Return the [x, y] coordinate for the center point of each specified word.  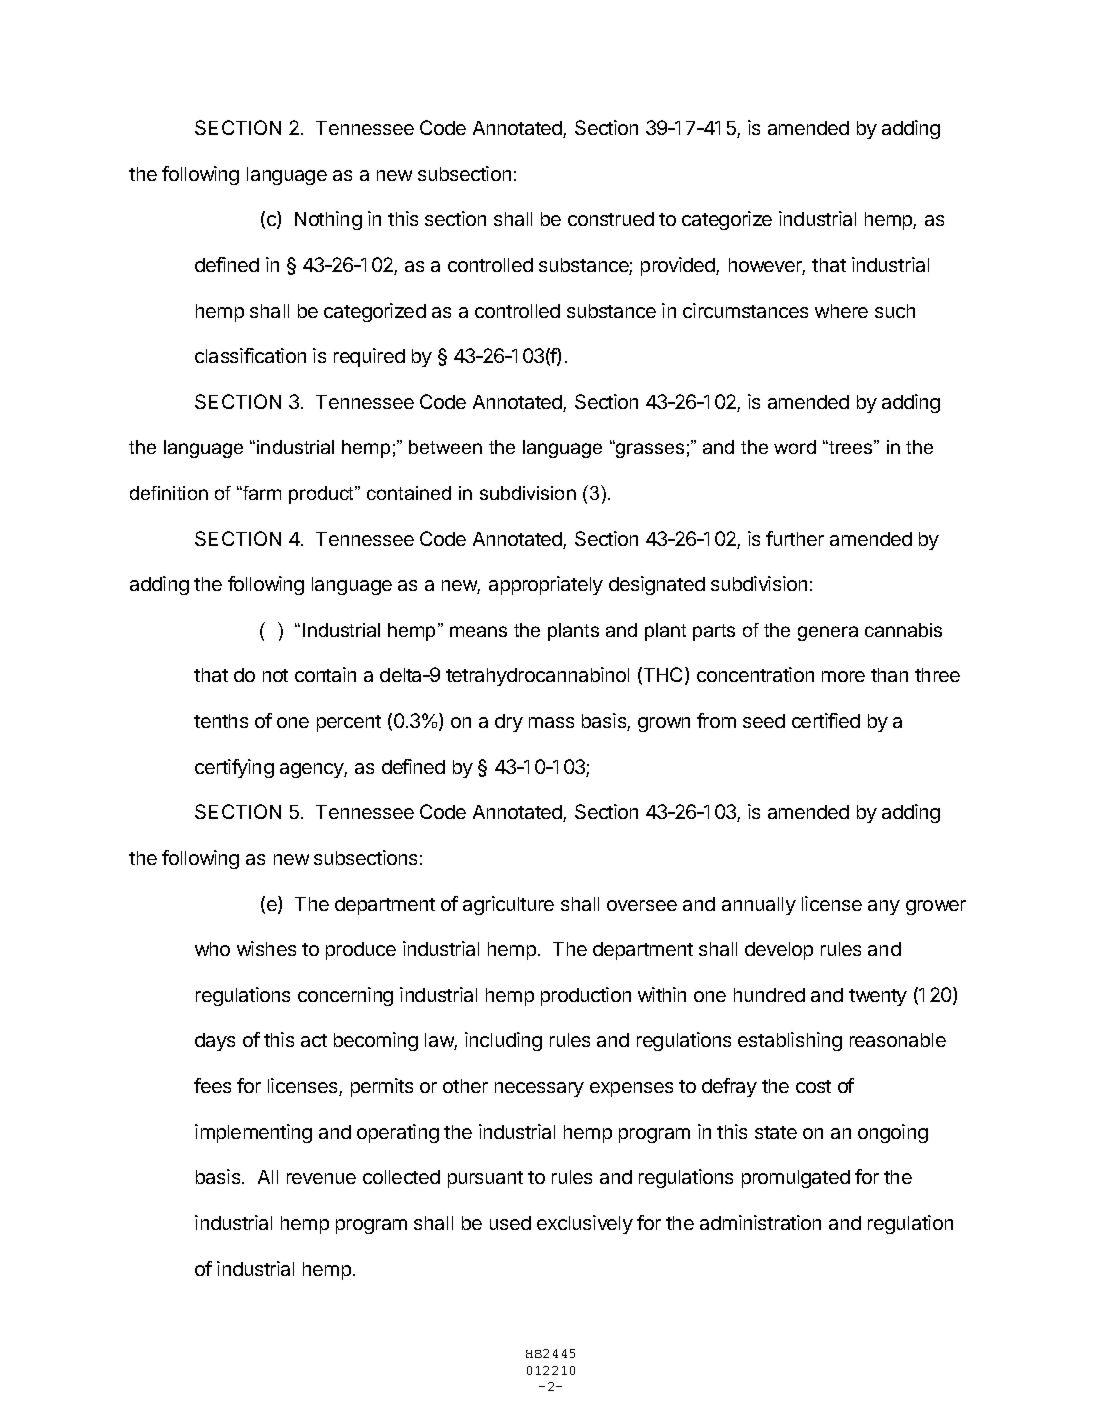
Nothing [328, 220]
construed [611, 219]
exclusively [585, 1224]
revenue [321, 1178]
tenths [221, 721]
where [841, 311]
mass [551, 722]
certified [826, 720]
